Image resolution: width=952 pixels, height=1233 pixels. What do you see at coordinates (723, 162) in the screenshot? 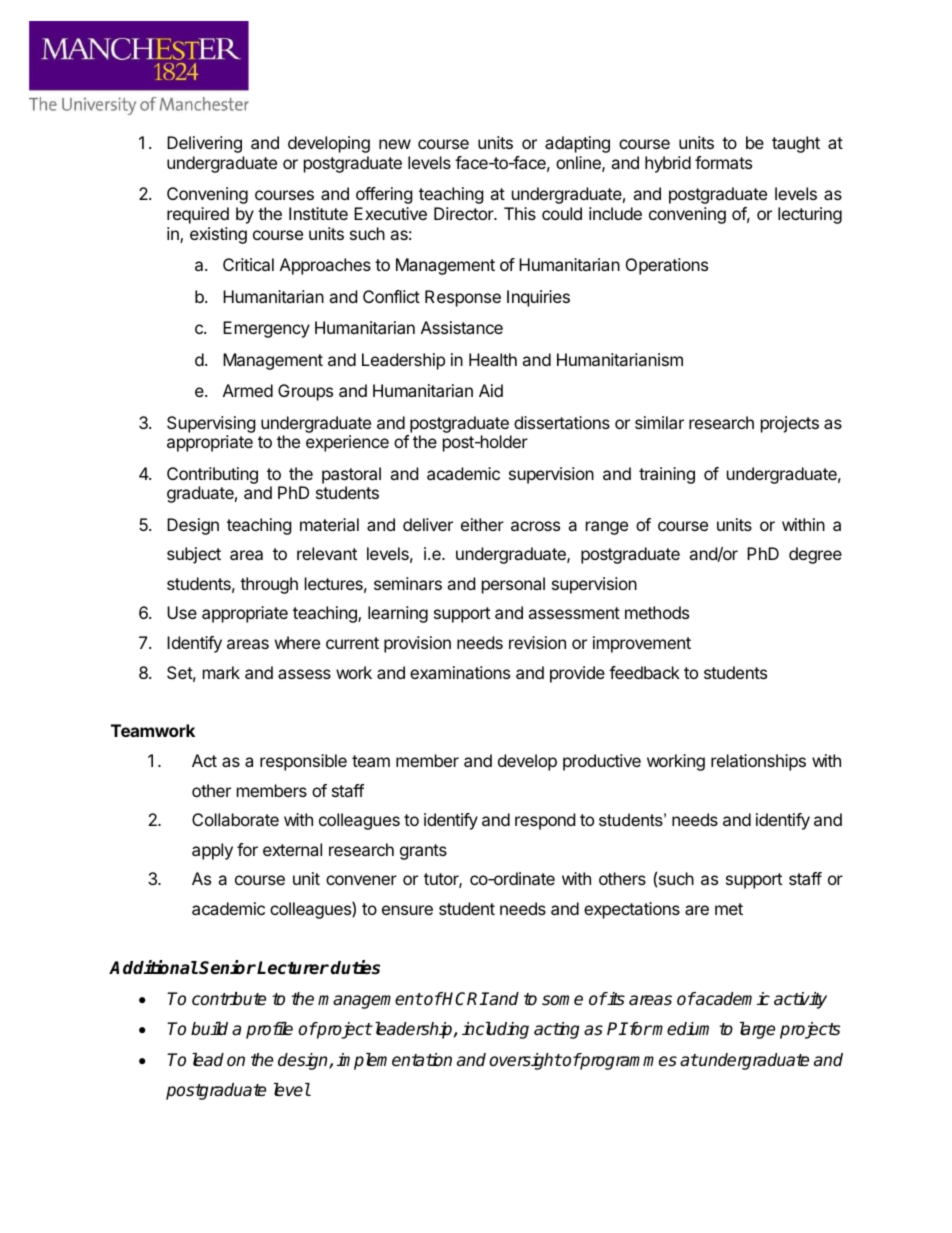
I see `formats` at bounding box center [723, 162].
